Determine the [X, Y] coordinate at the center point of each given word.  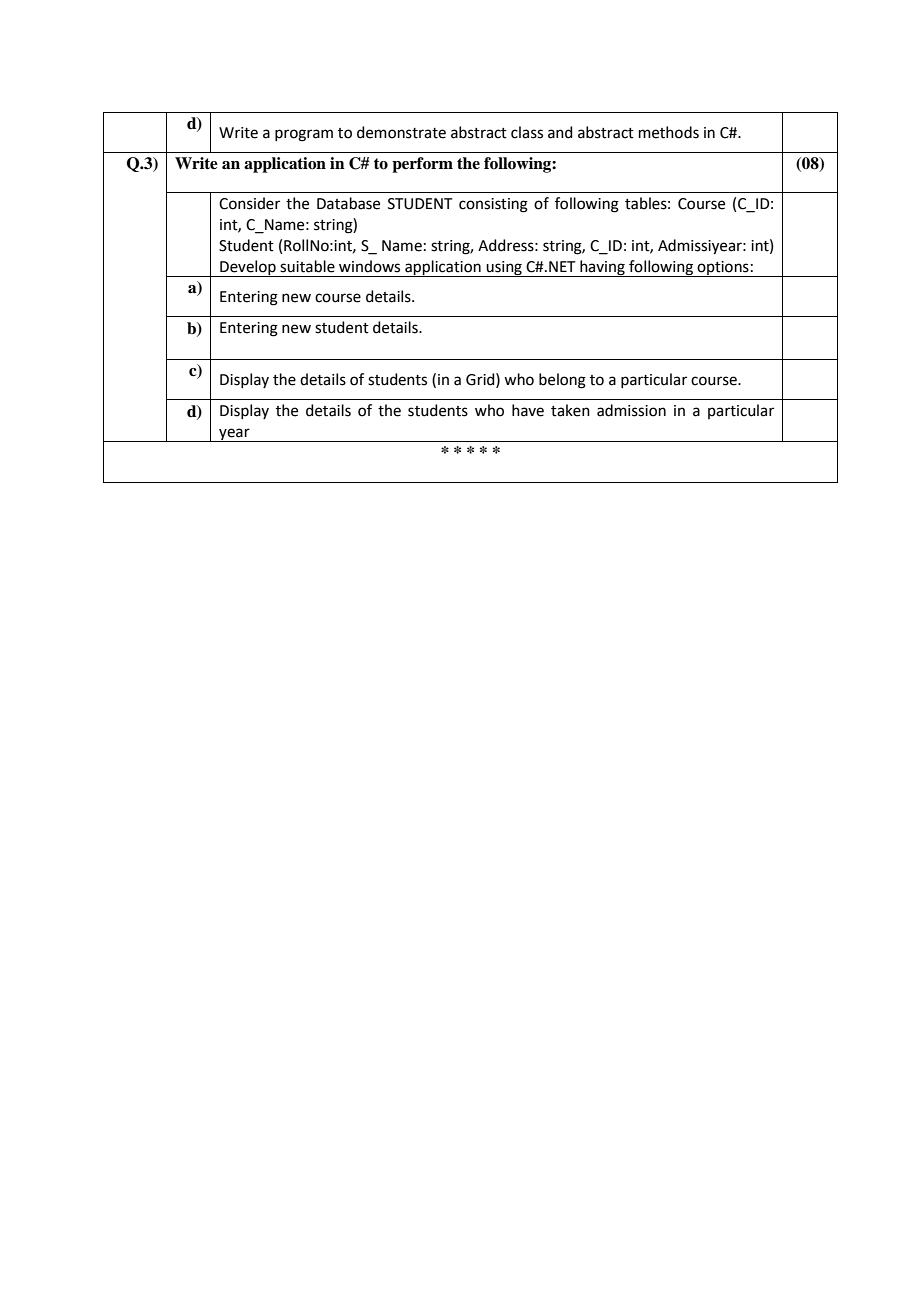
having [602, 268]
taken [570, 410]
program [304, 135]
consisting [493, 205]
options [723, 269]
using [504, 269]
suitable [307, 266]
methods [669, 132]
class [527, 132]
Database [348, 203]
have [528, 410]
